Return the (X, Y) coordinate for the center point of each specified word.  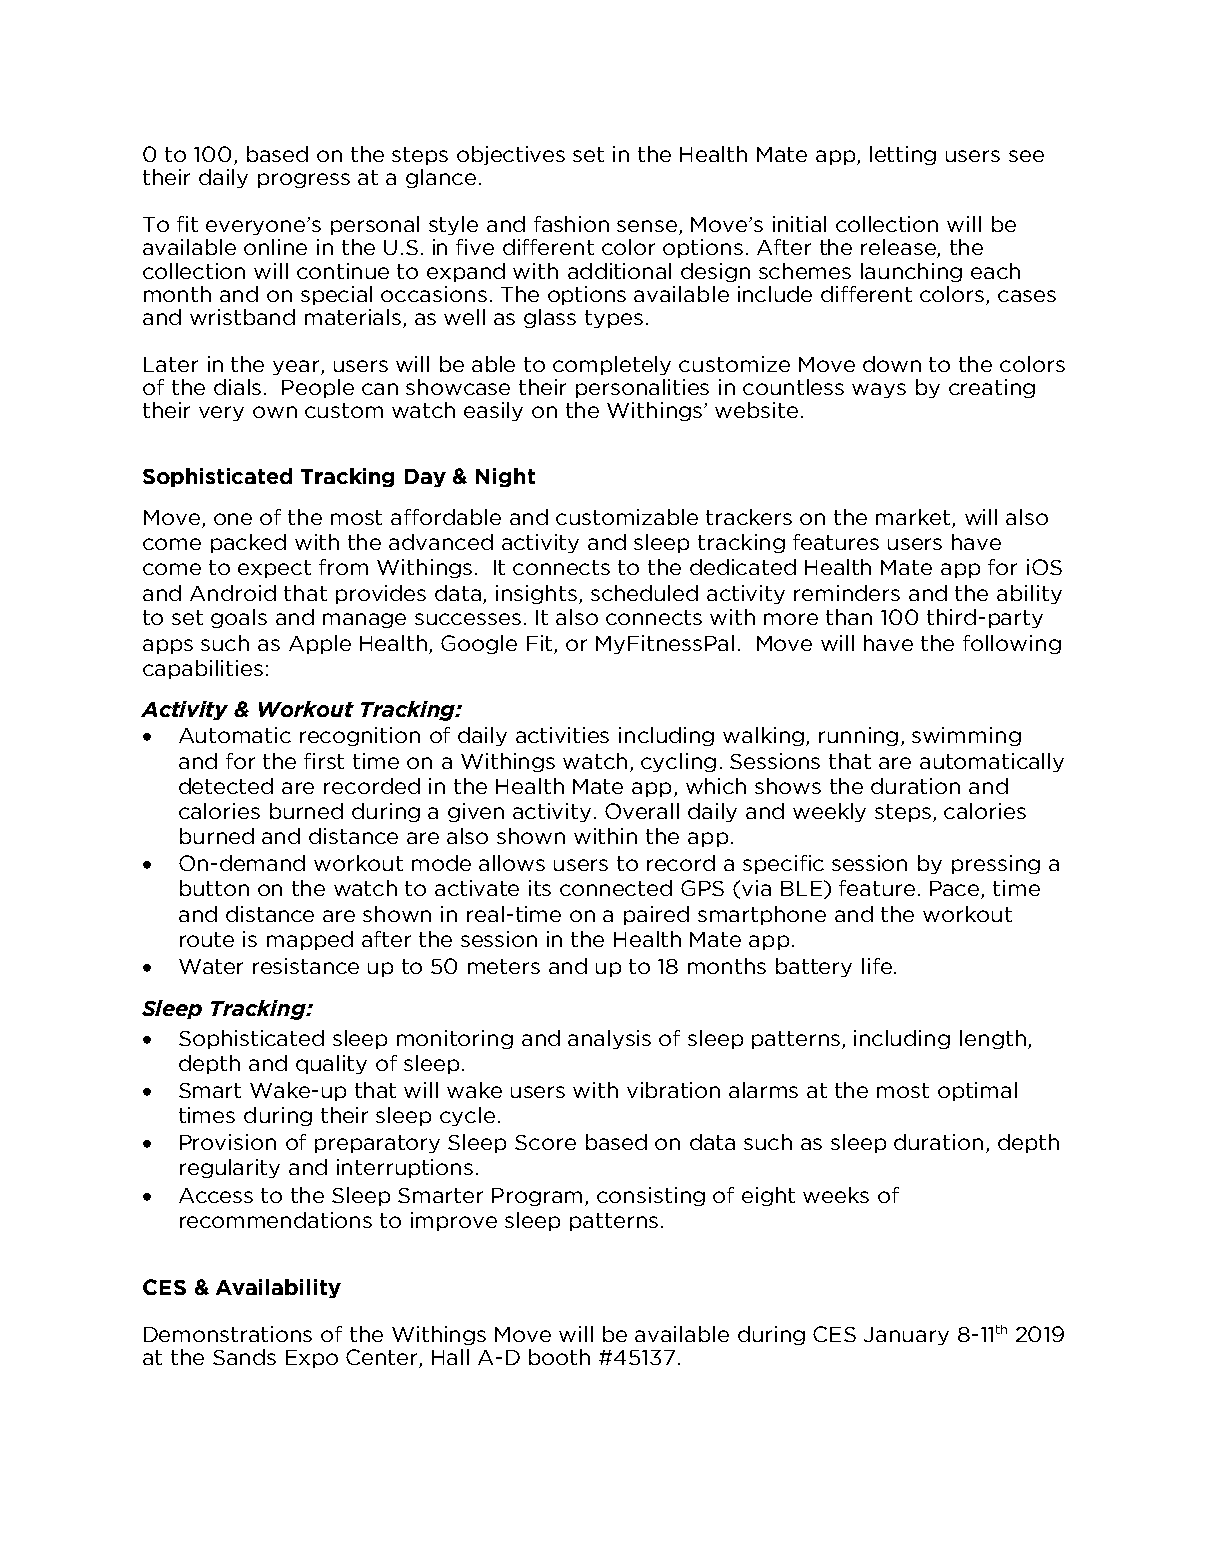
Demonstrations (228, 1334)
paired (656, 915)
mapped (310, 940)
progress (304, 180)
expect (274, 569)
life (877, 966)
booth (559, 1357)
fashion (571, 224)
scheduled (644, 593)
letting (903, 155)
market (914, 518)
